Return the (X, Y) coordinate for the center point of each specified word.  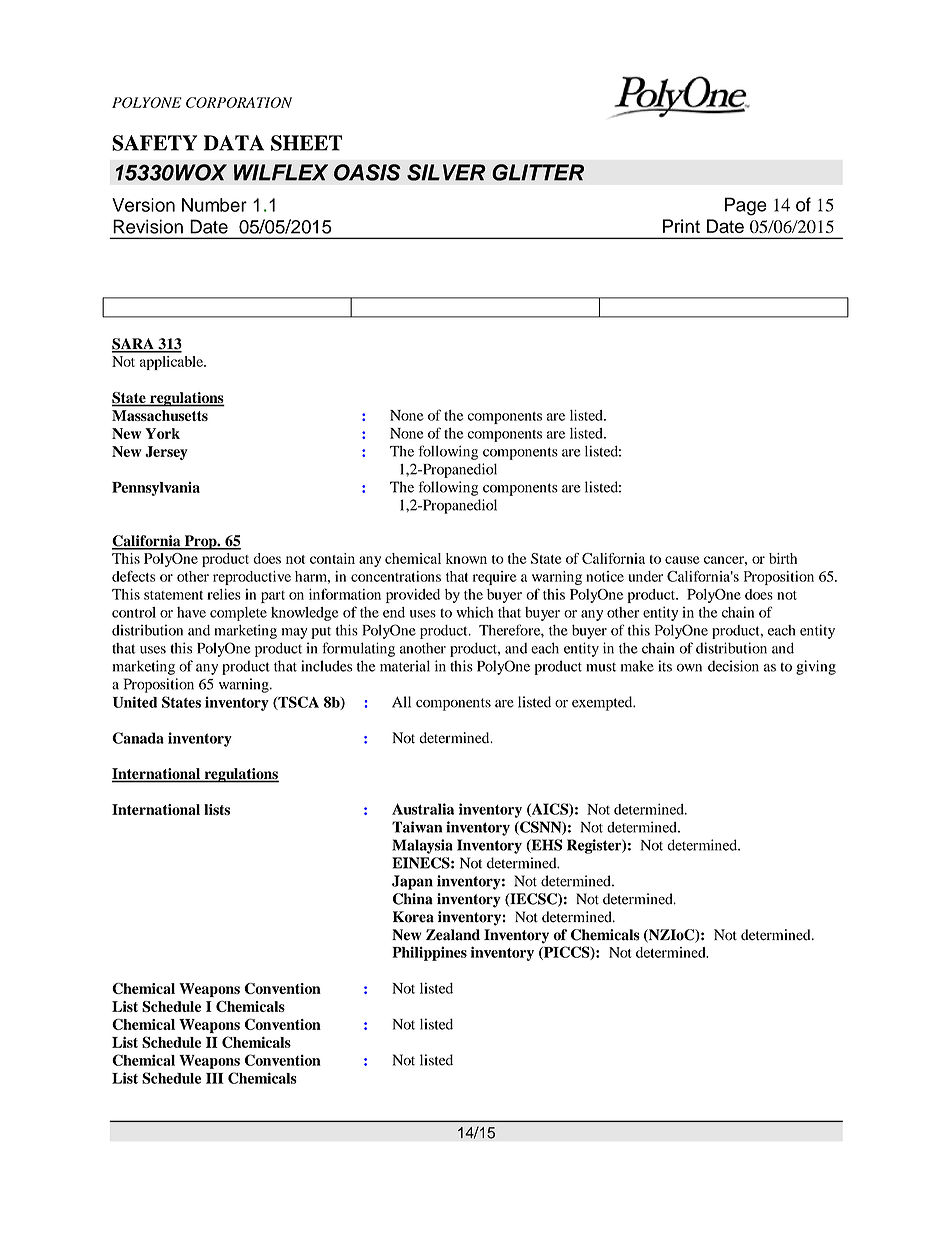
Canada (138, 738)
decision (733, 666)
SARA (134, 345)
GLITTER (538, 172)
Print (681, 226)
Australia (423, 809)
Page (746, 206)
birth (783, 558)
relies (224, 594)
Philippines (429, 953)
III (215, 1078)
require (495, 578)
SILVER (446, 172)
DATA (234, 143)
